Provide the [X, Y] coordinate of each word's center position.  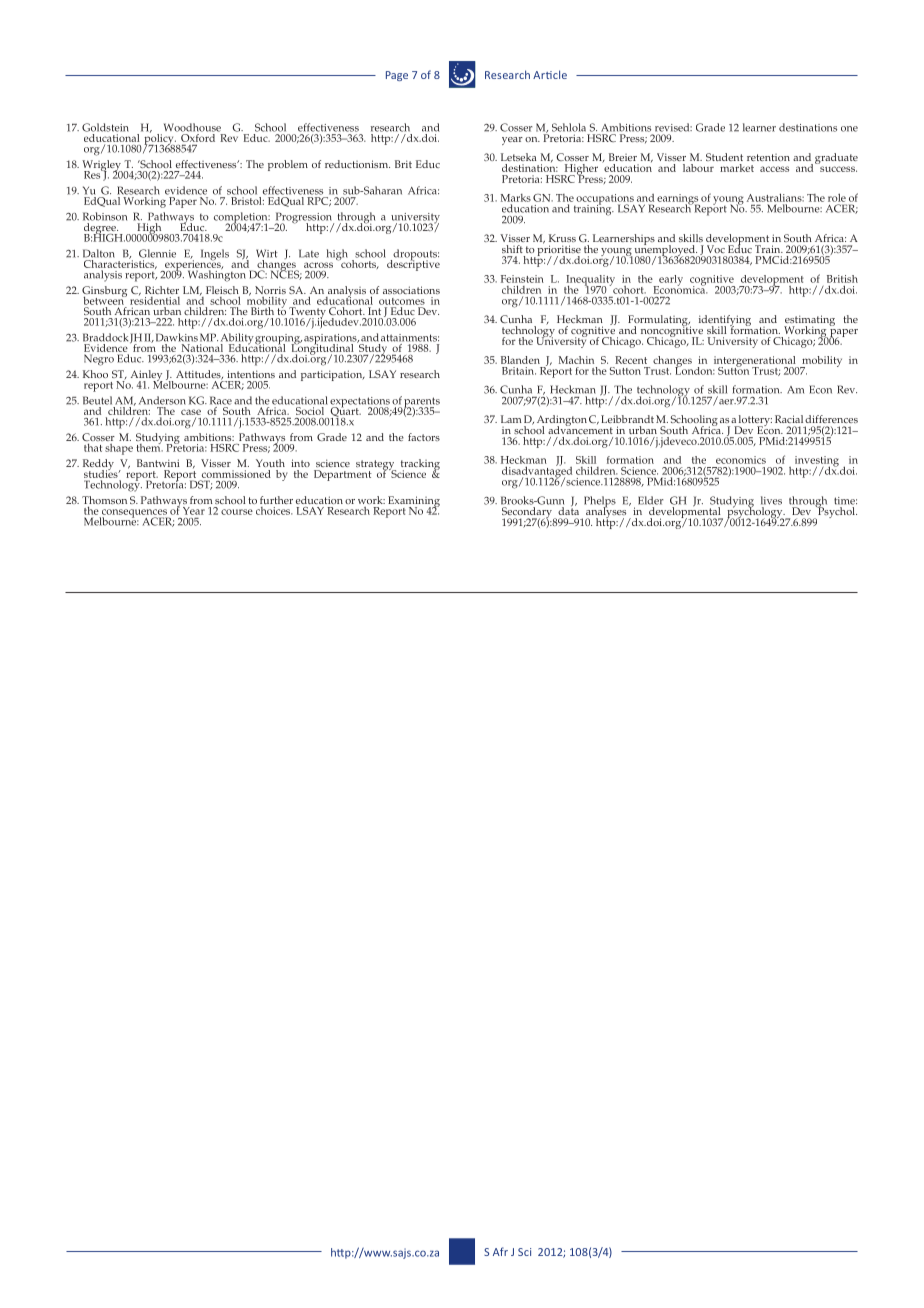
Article [550, 74]
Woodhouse [192, 127]
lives [771, 500]
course [237, 512]
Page [397, 76]
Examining [414, 502]
